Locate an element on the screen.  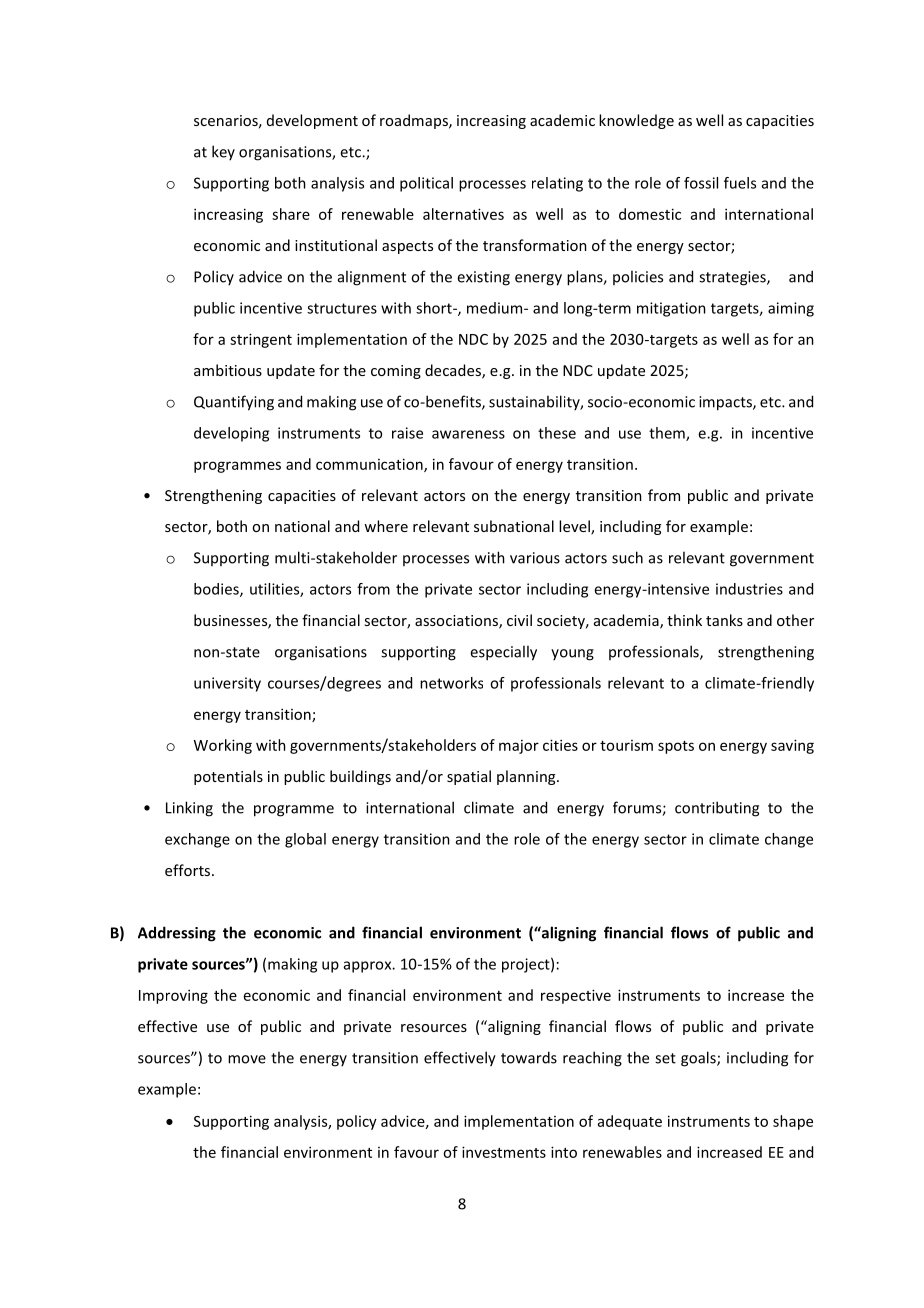
investments is located at coordinates (504, 1152).
